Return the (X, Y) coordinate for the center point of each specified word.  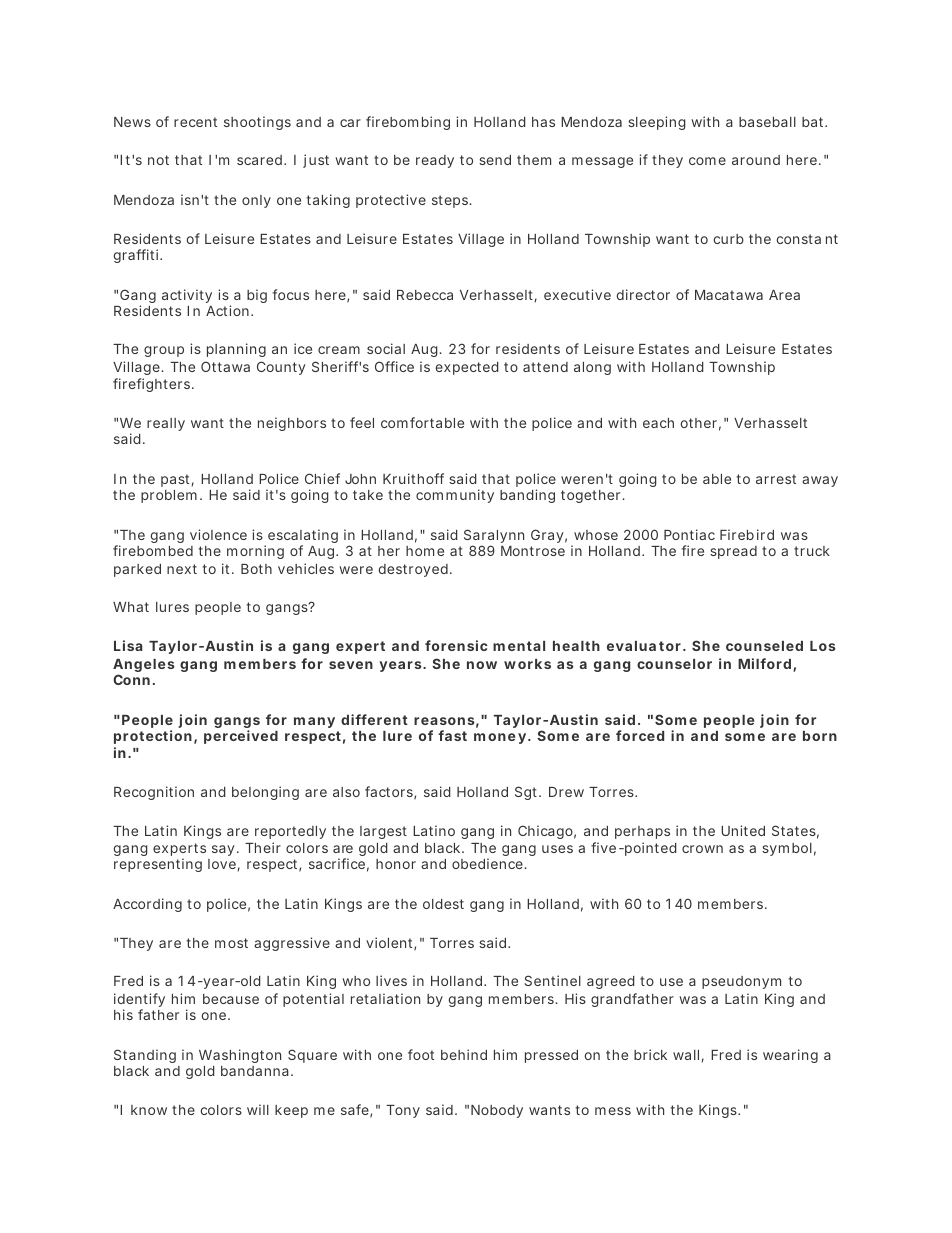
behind (464, 1054)
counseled (764, 646)
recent (195, 122)
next (182, 569)
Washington (240, 1056)
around (756, 160)
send (495, 160)
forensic (456, 645)
